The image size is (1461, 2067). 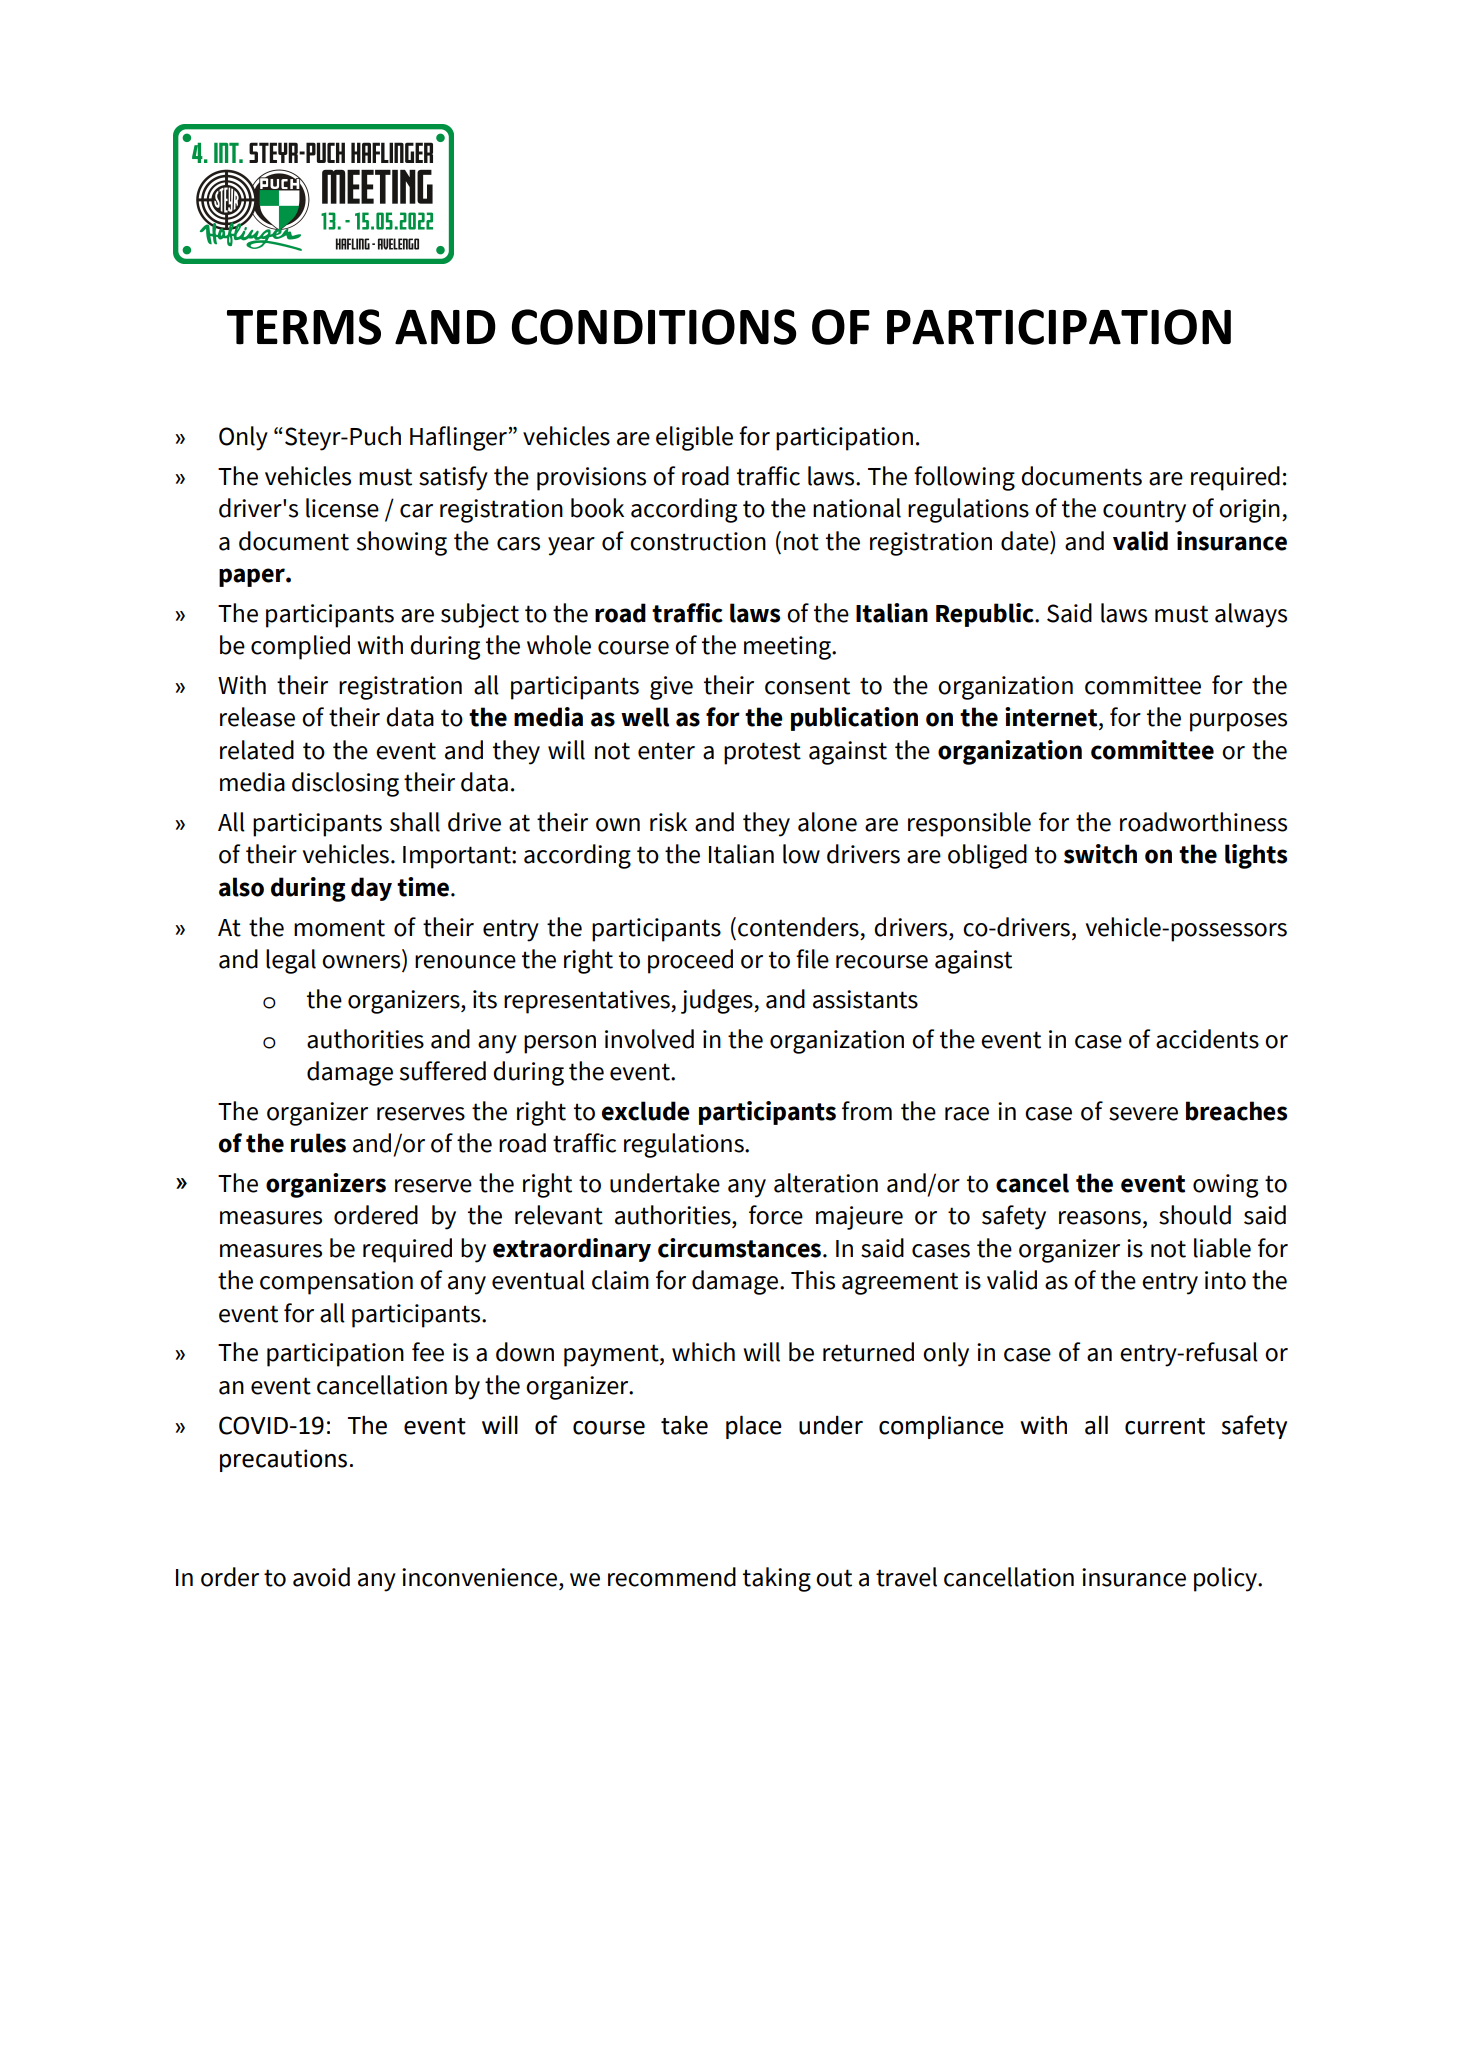 I want to click on alone, so click(x=827, y=822).
